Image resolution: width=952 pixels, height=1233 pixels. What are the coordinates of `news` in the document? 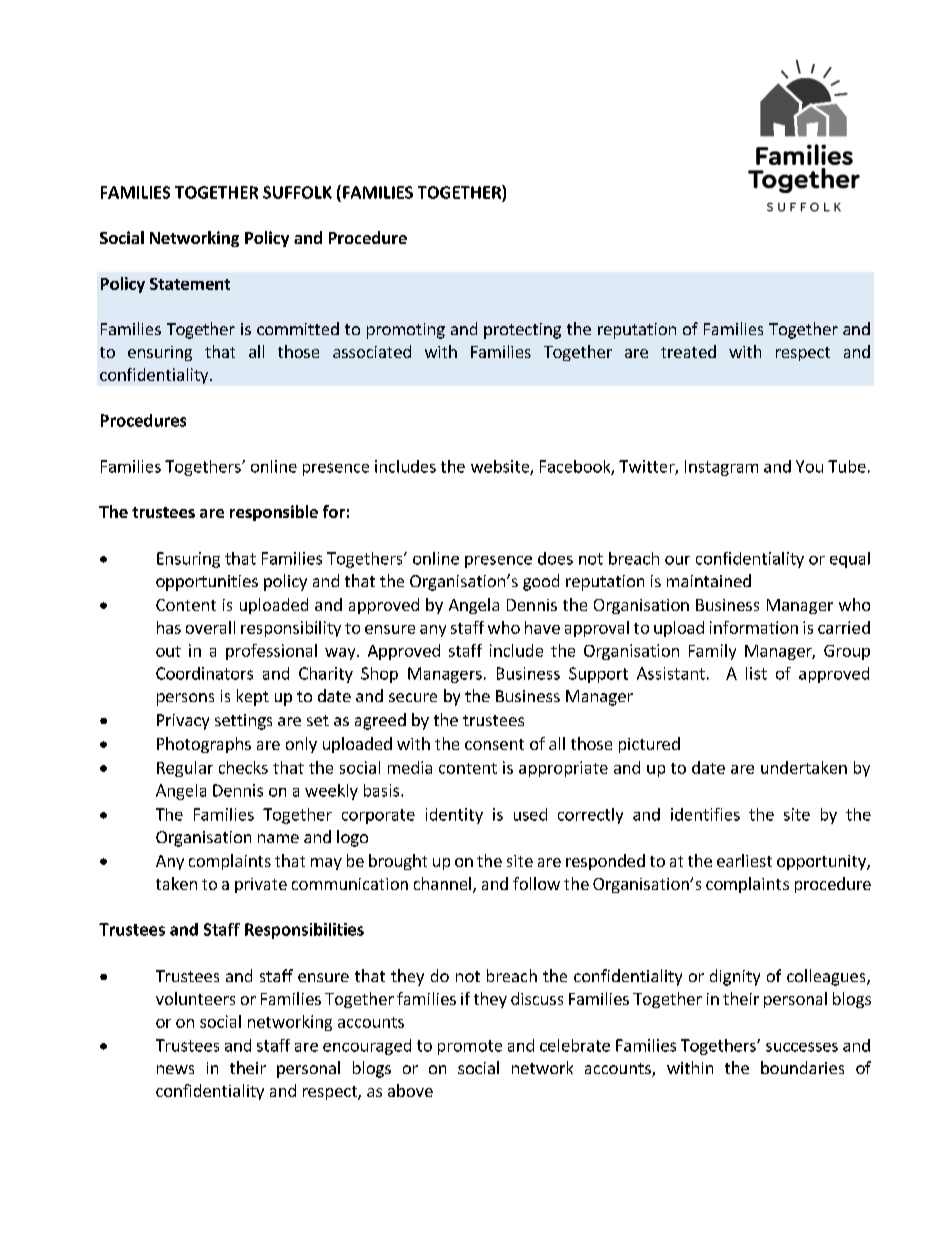 It's located at (175, 1069).
